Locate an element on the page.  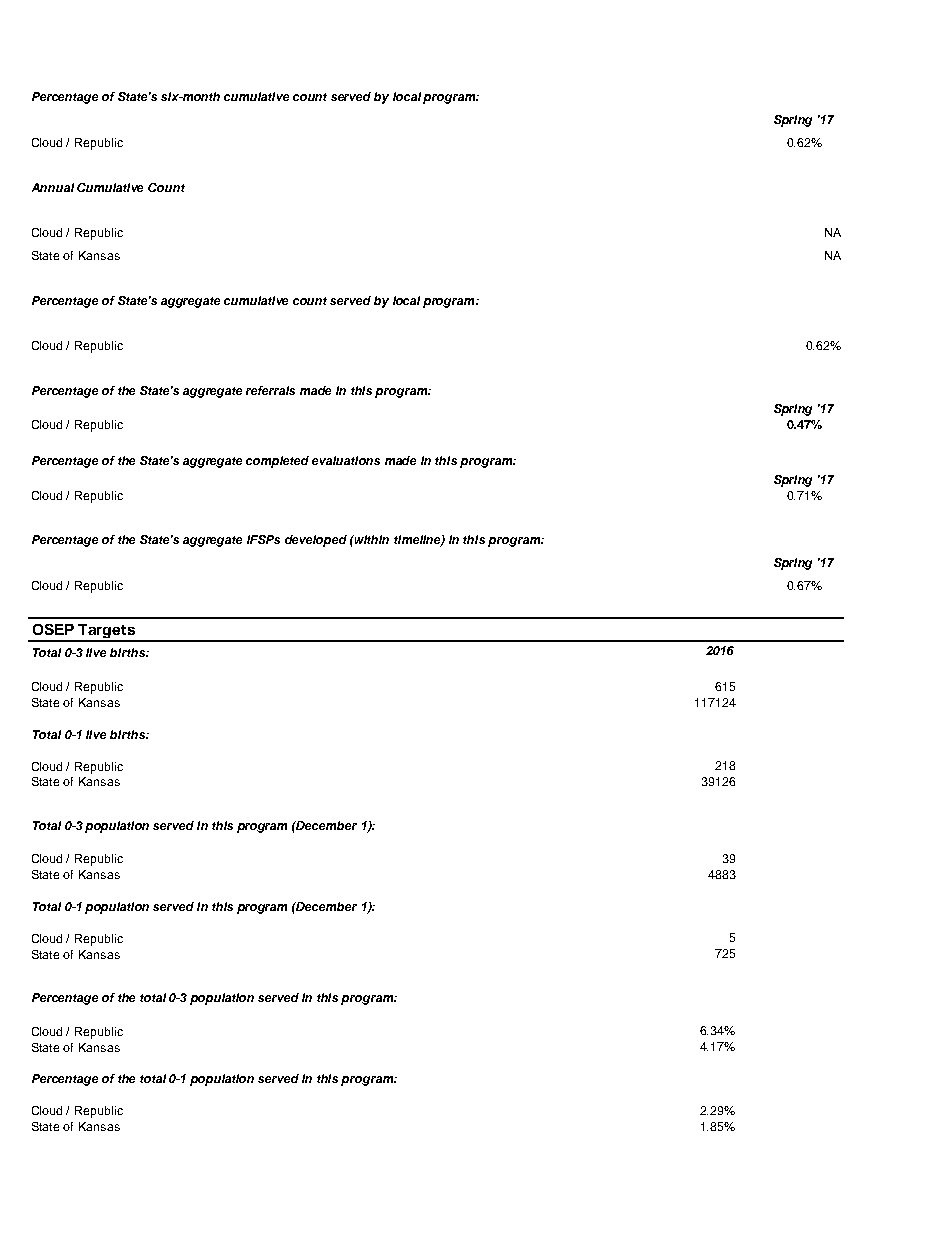
developed is located at coordinates (316, 541).
